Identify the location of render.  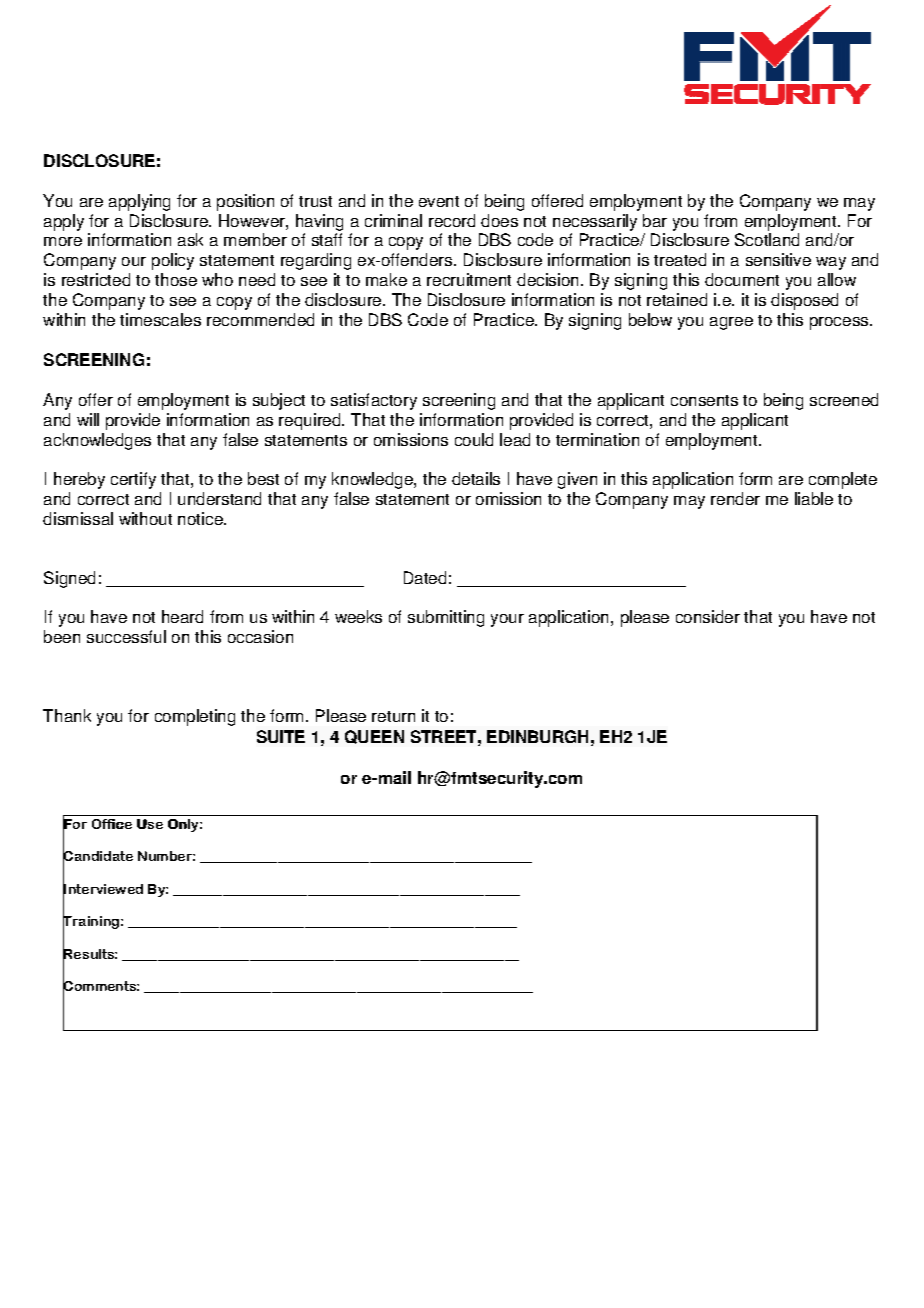
(735, 498).
